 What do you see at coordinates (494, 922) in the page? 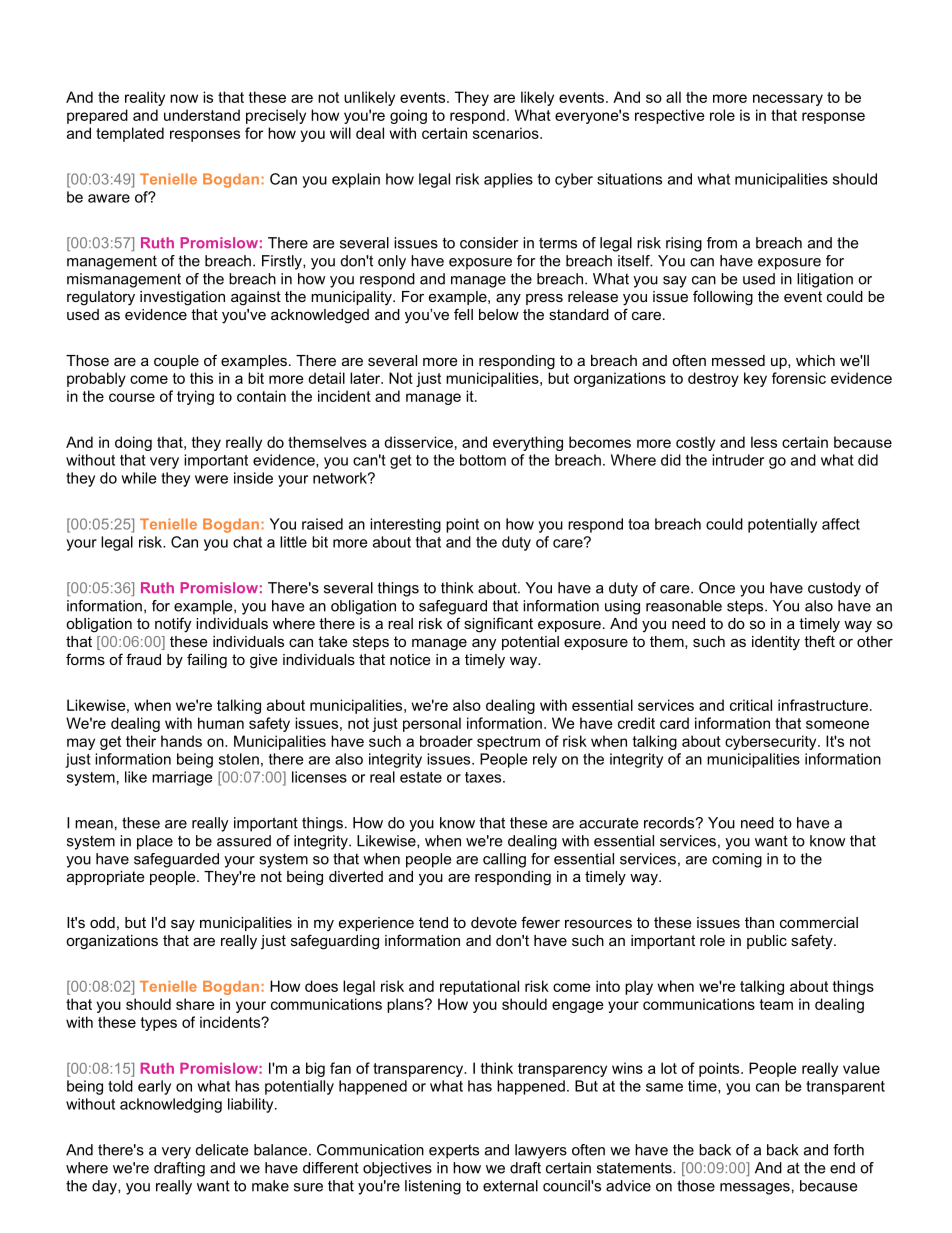
I see `devote` at bounding box center [494, 922].
